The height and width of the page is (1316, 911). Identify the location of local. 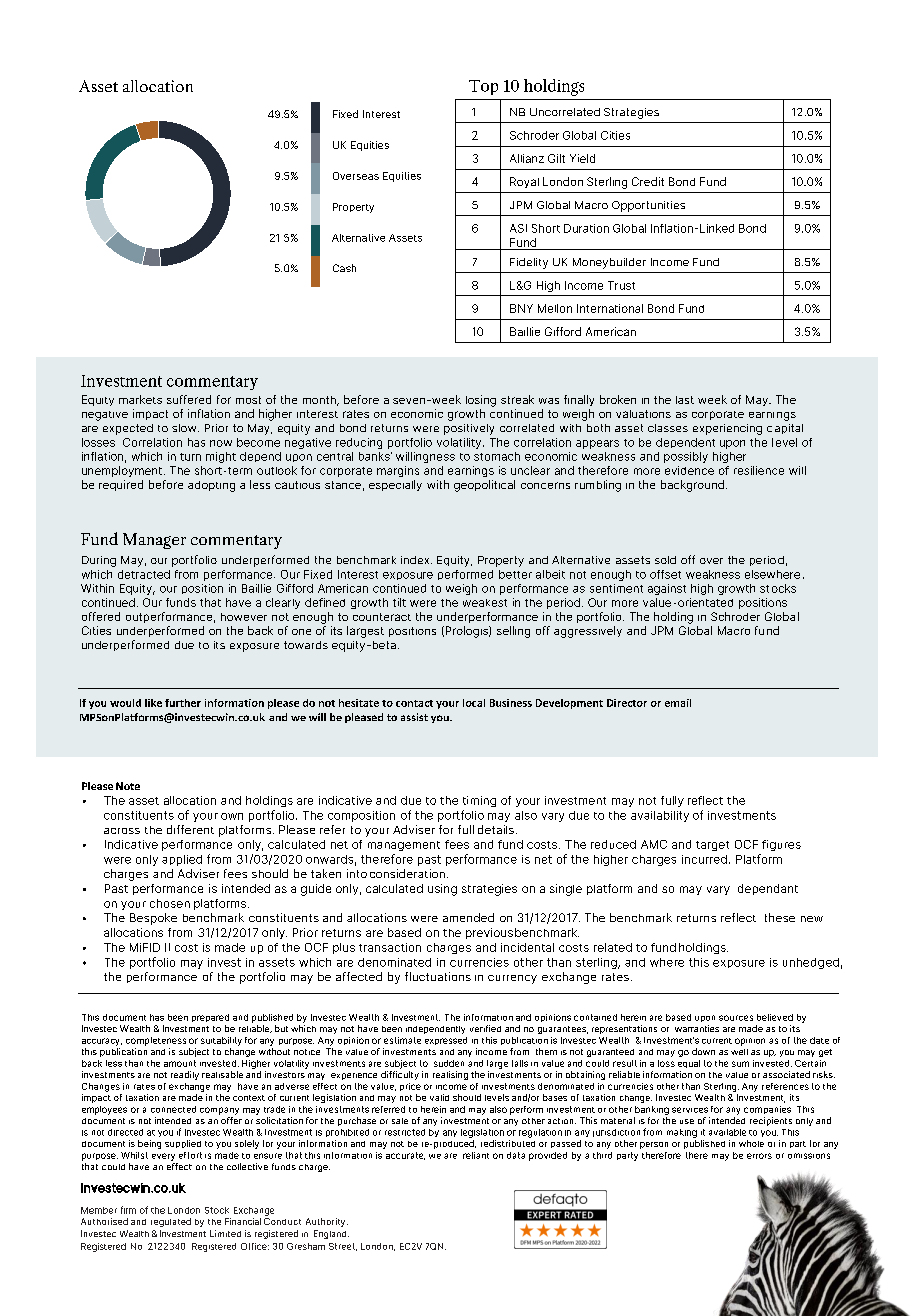
(474, 703).
